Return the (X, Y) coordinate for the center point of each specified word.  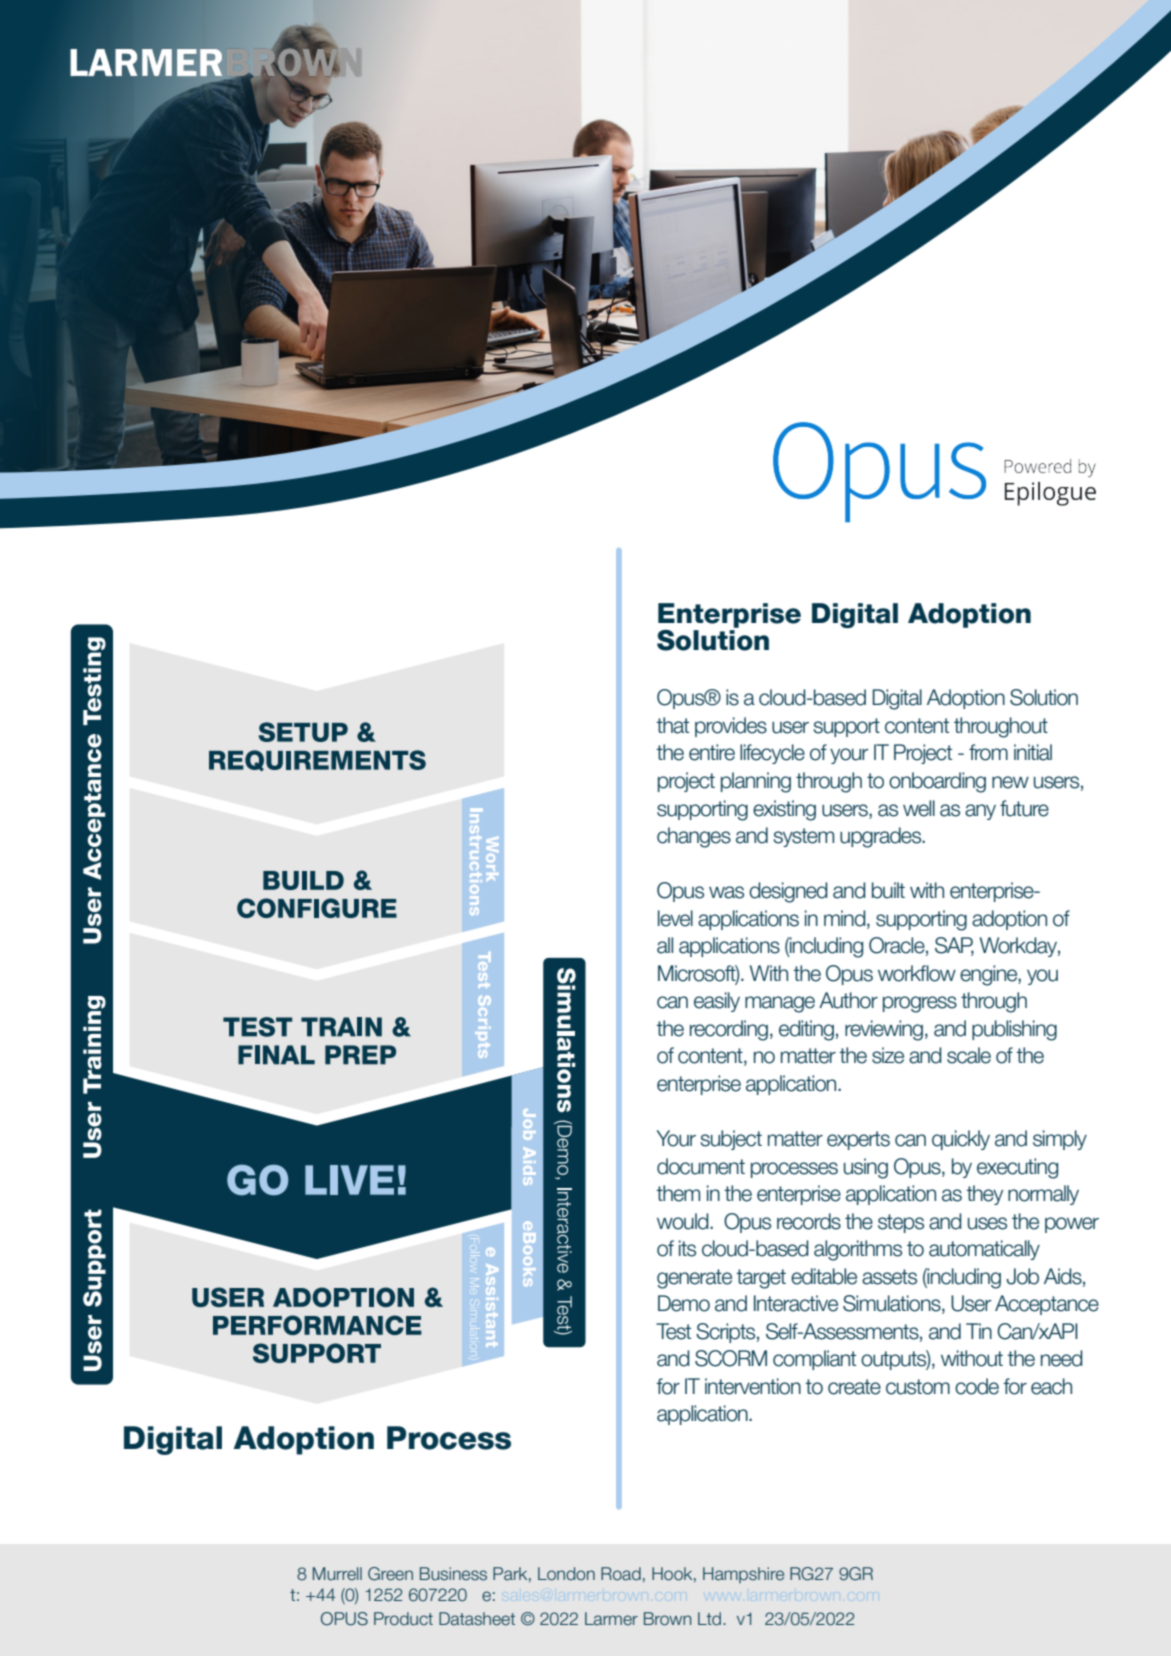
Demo (684, 1303)
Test (673, 1331)
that (672, 725)
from (988, 752)
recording (729, 1030)
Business (453, 1574)
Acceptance (1047, 1305)
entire (712, 752)
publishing (1014, 1030)
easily (717, 1002)
